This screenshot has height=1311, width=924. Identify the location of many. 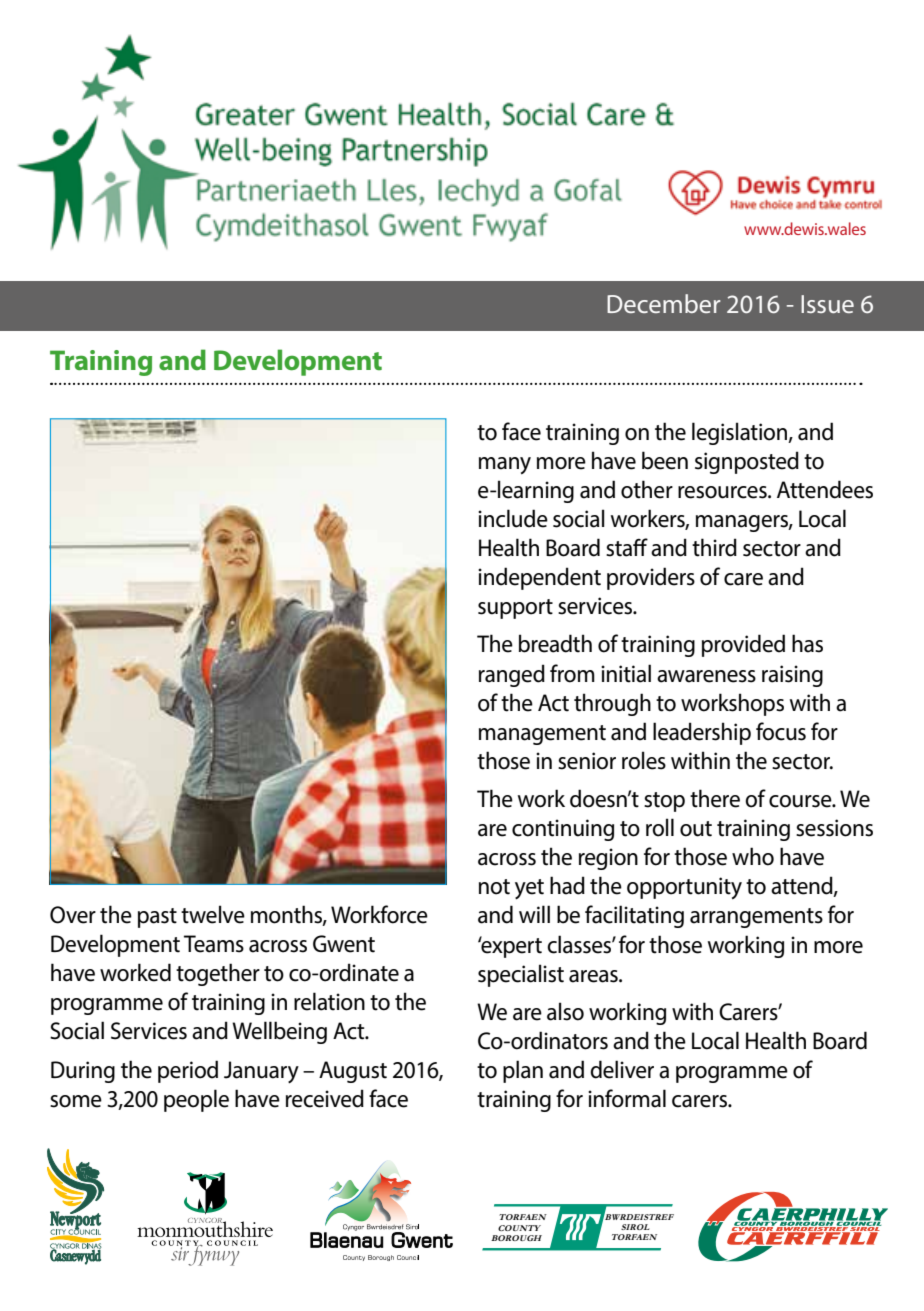
(505, 466).
